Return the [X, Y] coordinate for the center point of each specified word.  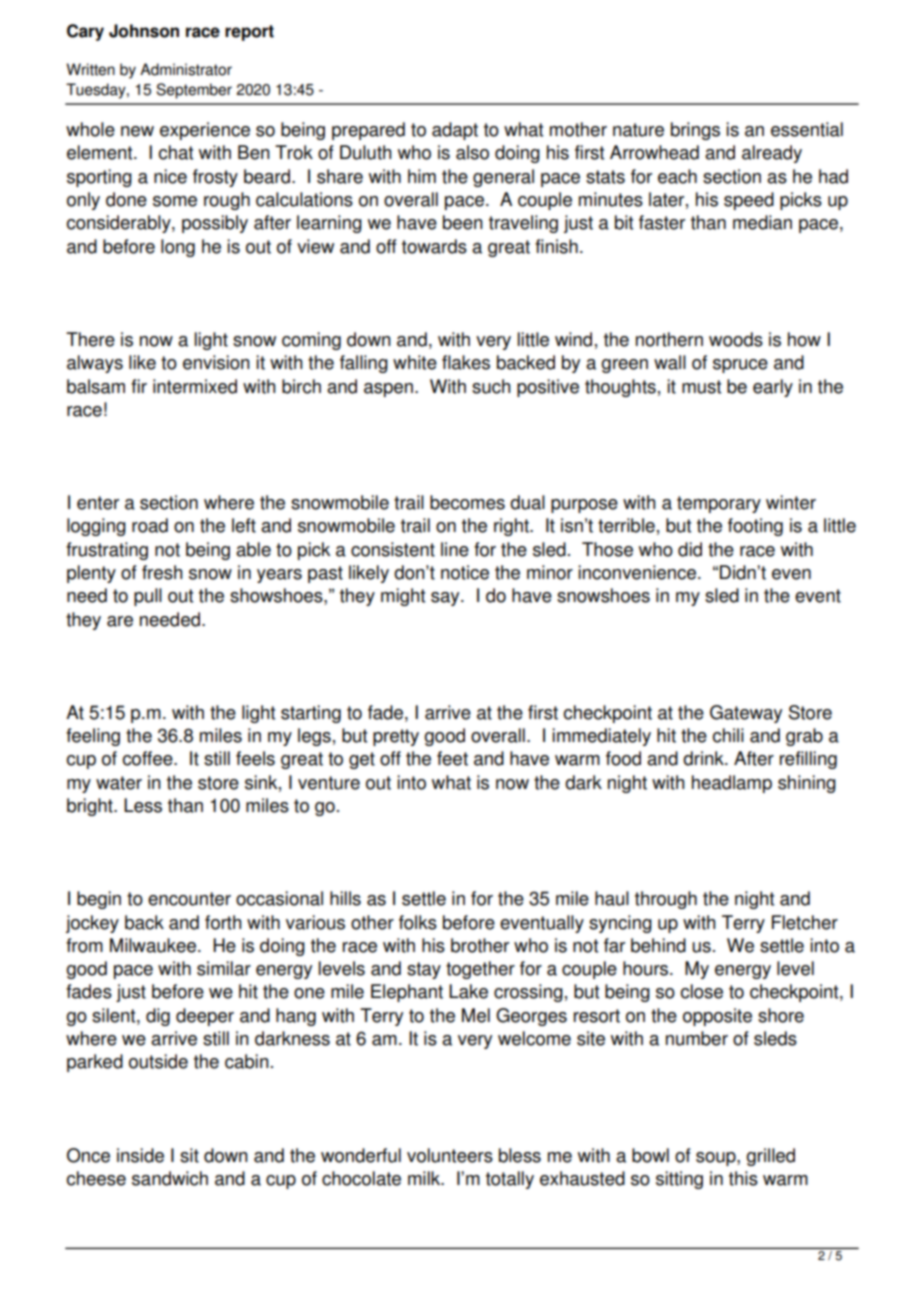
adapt [455, 131]
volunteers [450, 1155]
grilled [770, 1157]
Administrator [186, 69]
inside [140, 1155]
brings [695, 131]
